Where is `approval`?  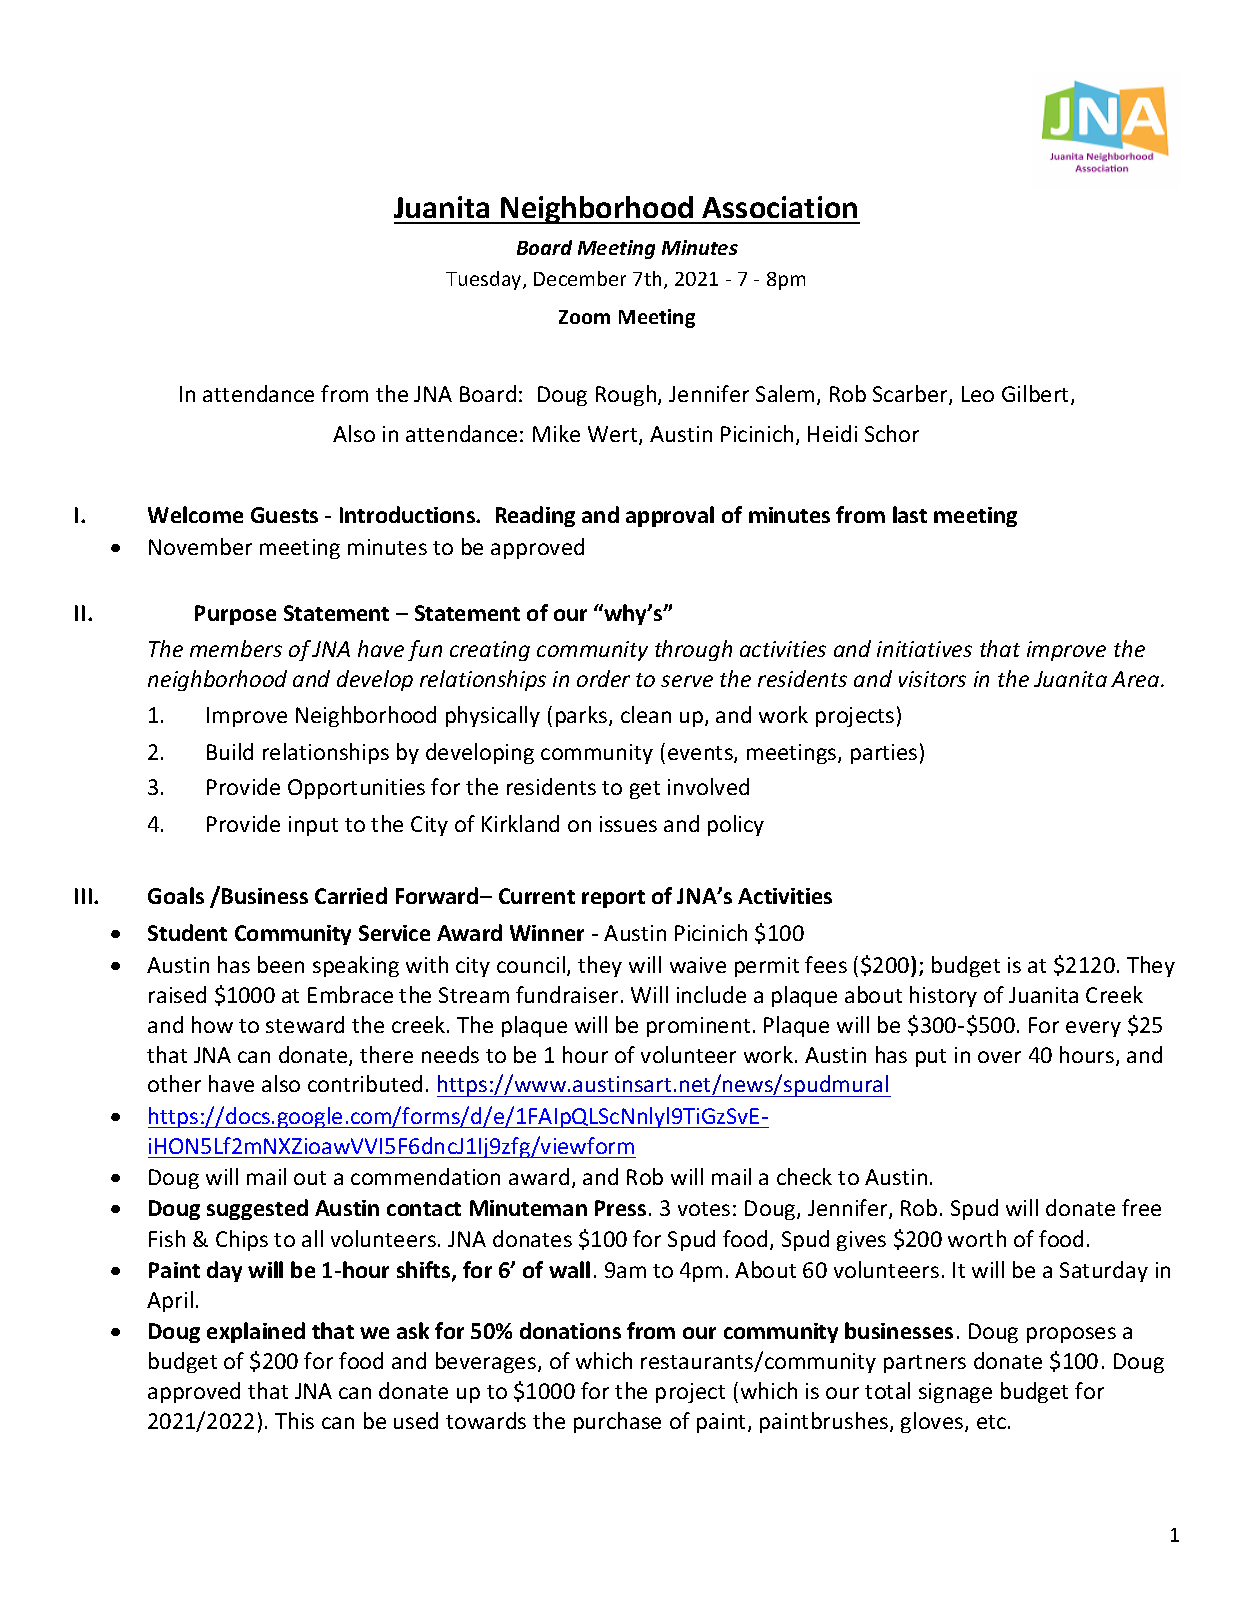
approval is located at coordinates (670, 516).
